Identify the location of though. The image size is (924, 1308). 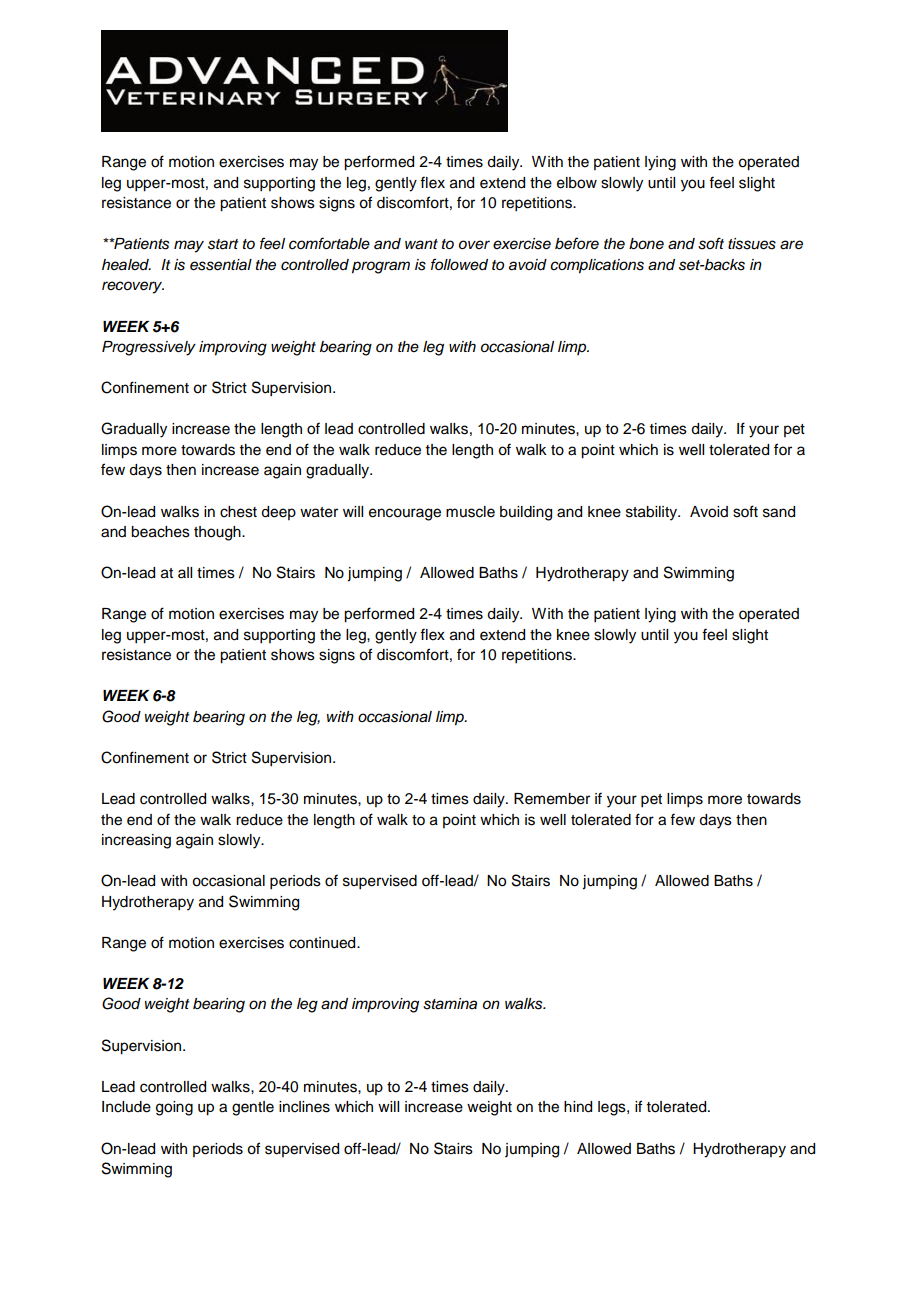
(218, 533).
